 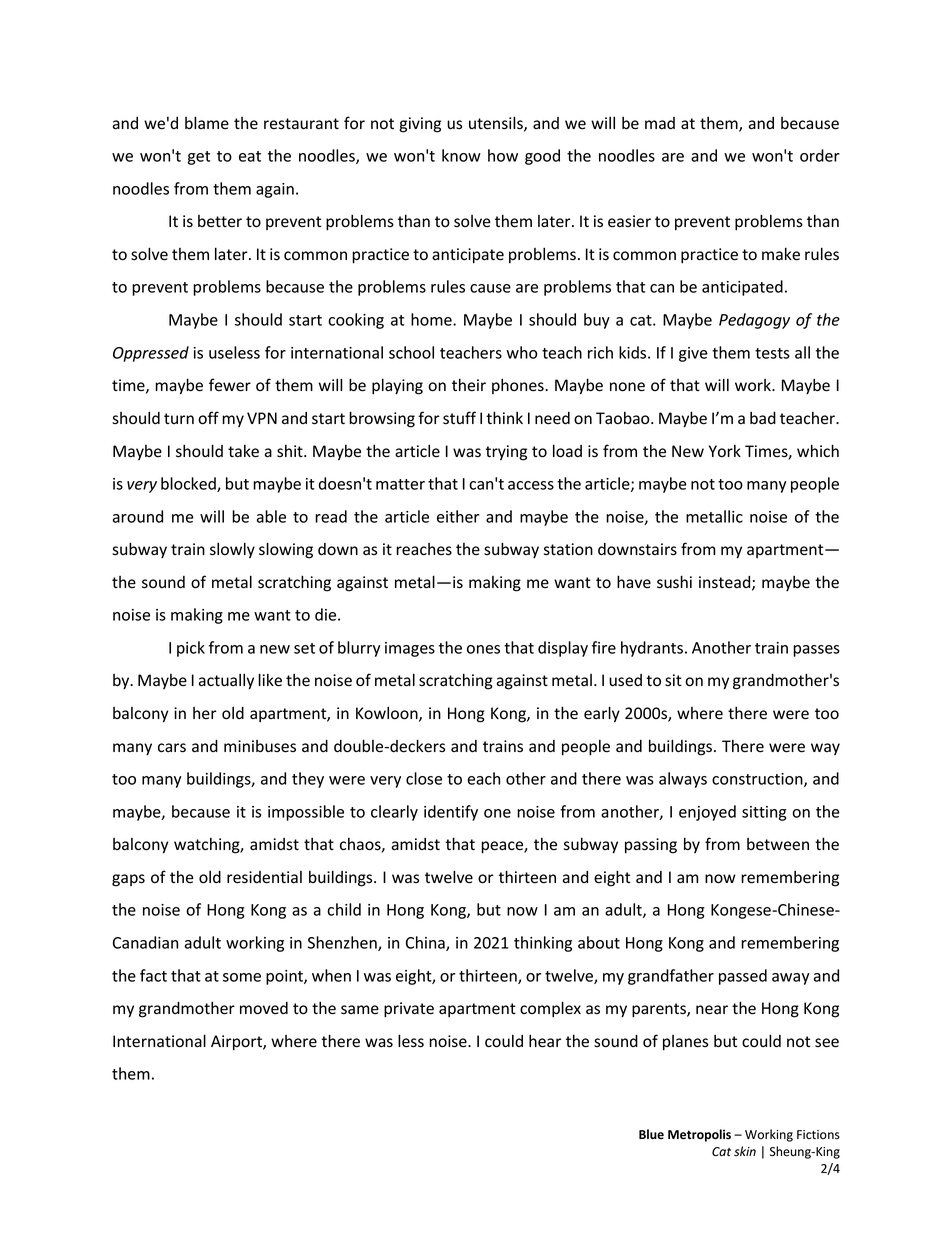 What do you see at coordinates (172, 748) in the screenshot?
I see `cars` at bounding box center [172, 748].
